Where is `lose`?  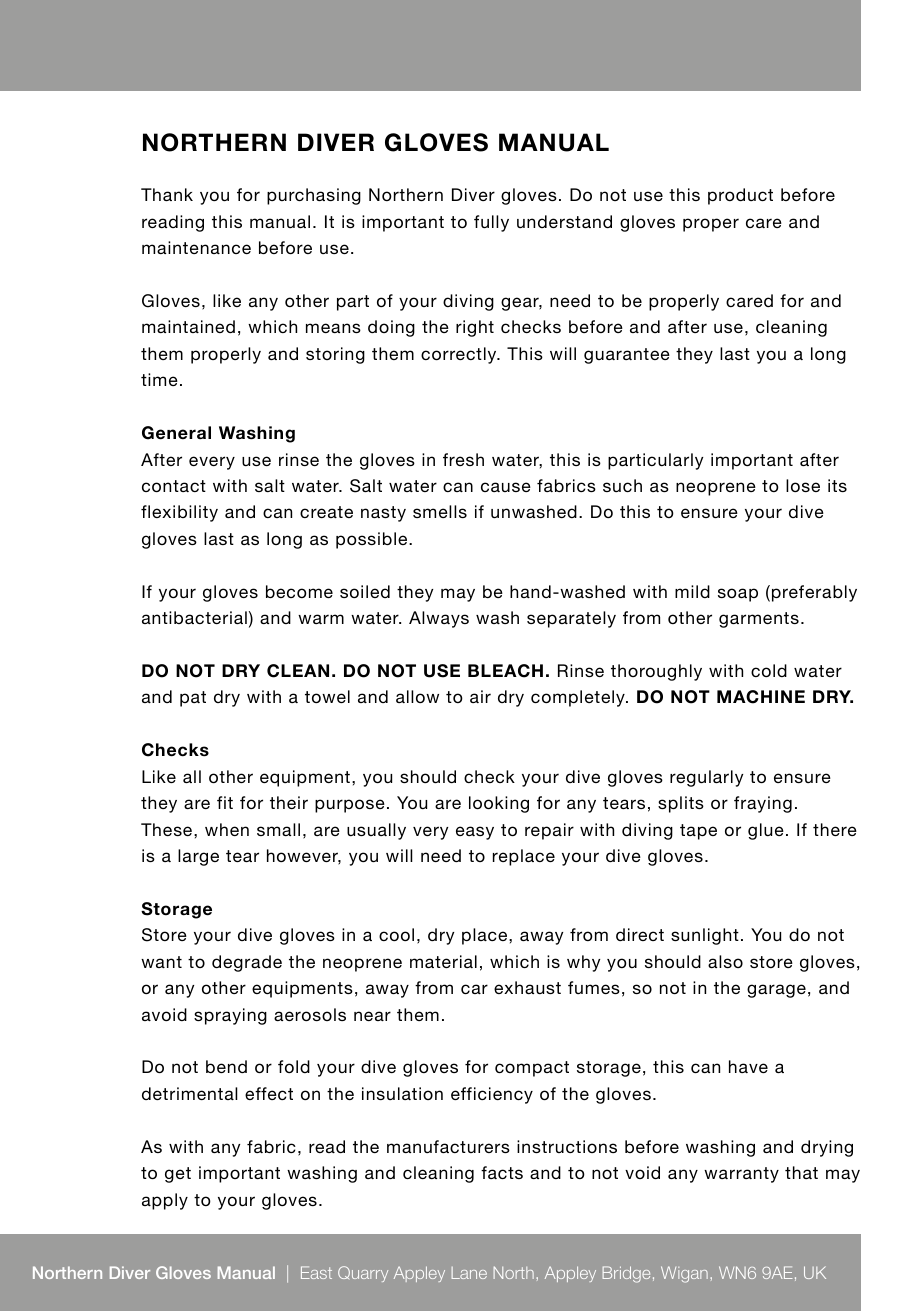
lose is located at coordinates (803, 485).
